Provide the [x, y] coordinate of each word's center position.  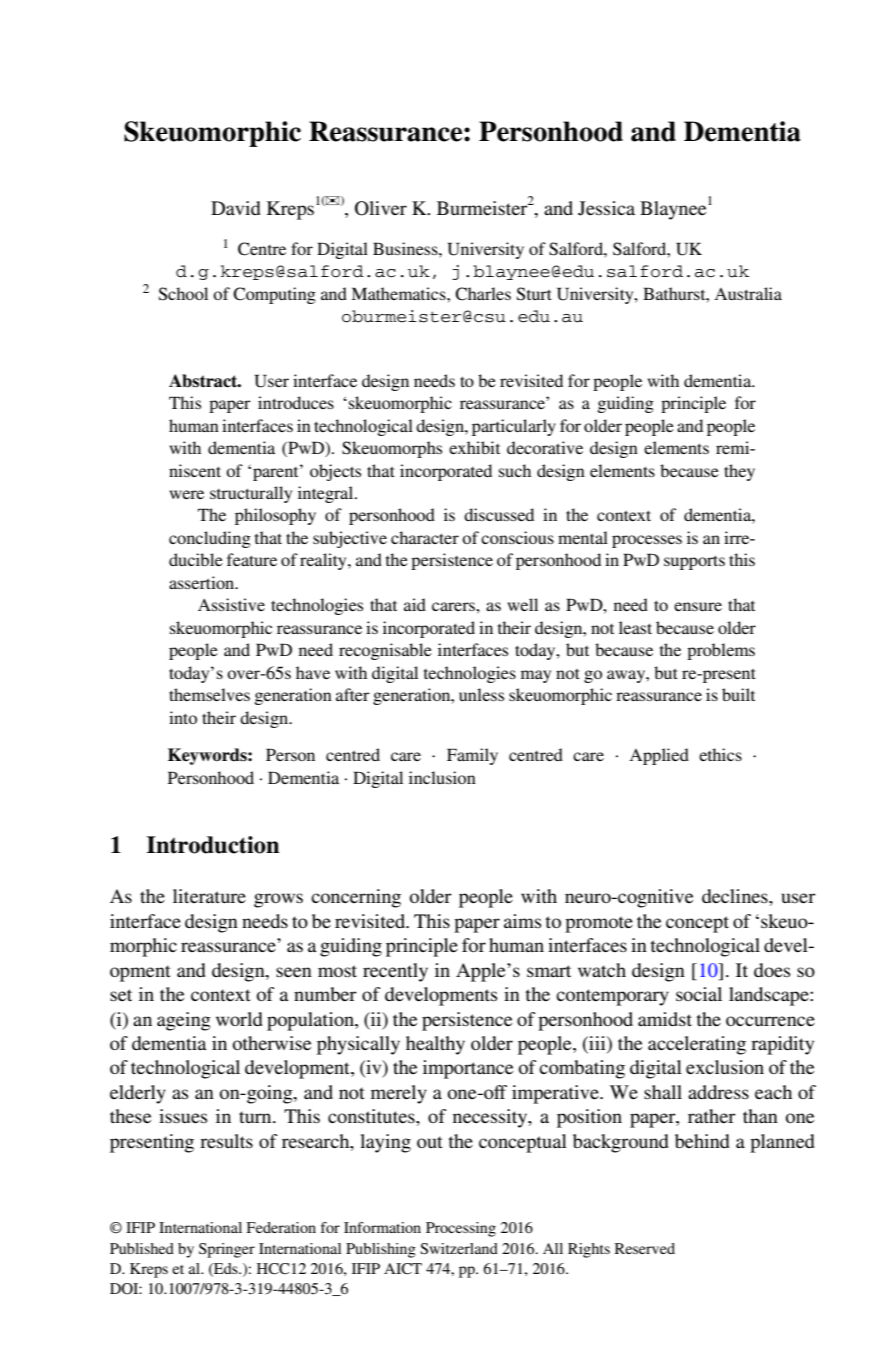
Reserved [645, 1248]
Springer [227, 1250]
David [236, 208]
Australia [748, 293]
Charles [483, 294]
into [183, 717]
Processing [461, 1229]
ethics [720, 754]
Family [472, 756]
